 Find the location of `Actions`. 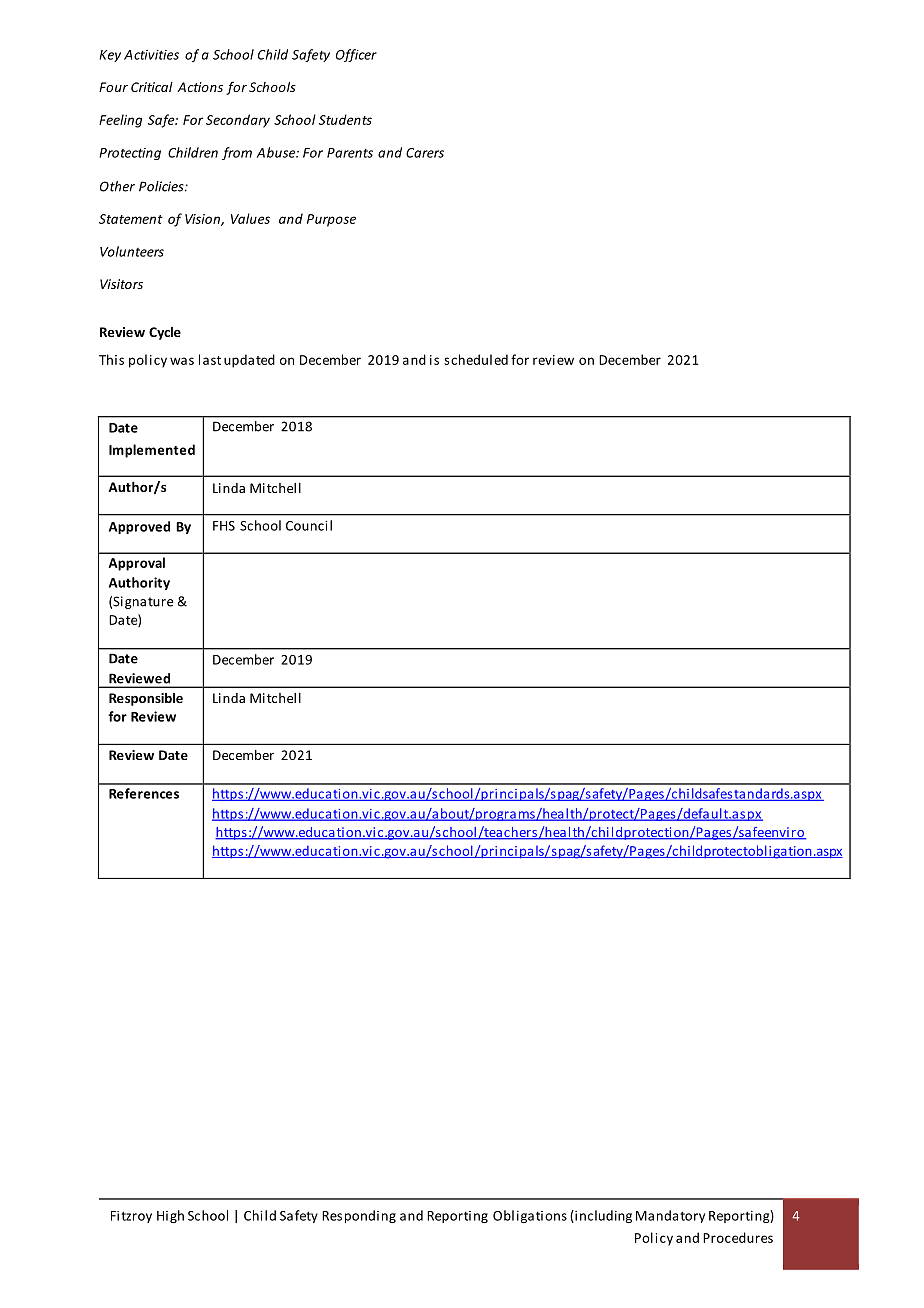

Actions is located at coordinates (200, 87).
